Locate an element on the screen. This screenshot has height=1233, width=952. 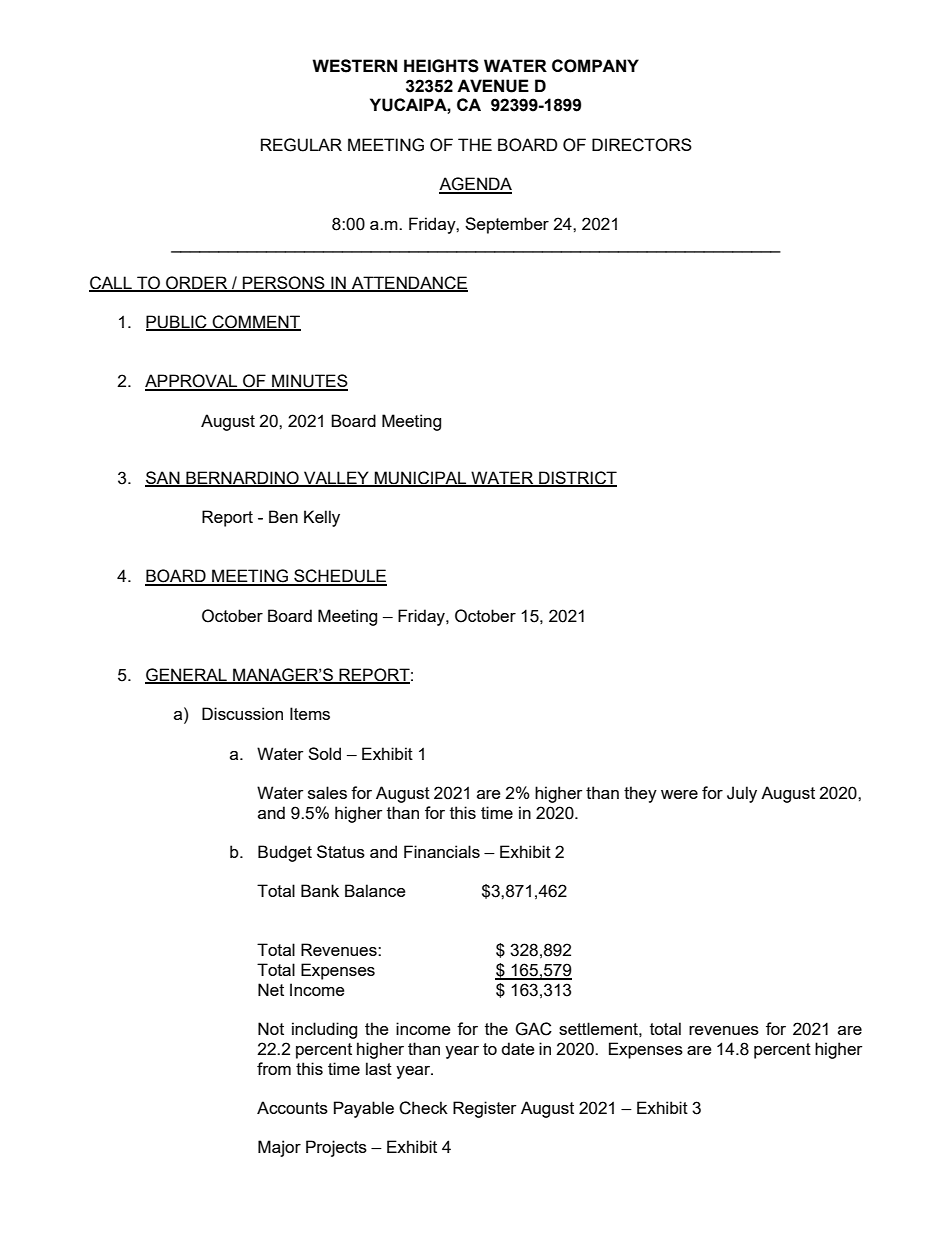
were is located at coordinates (679, 794).
